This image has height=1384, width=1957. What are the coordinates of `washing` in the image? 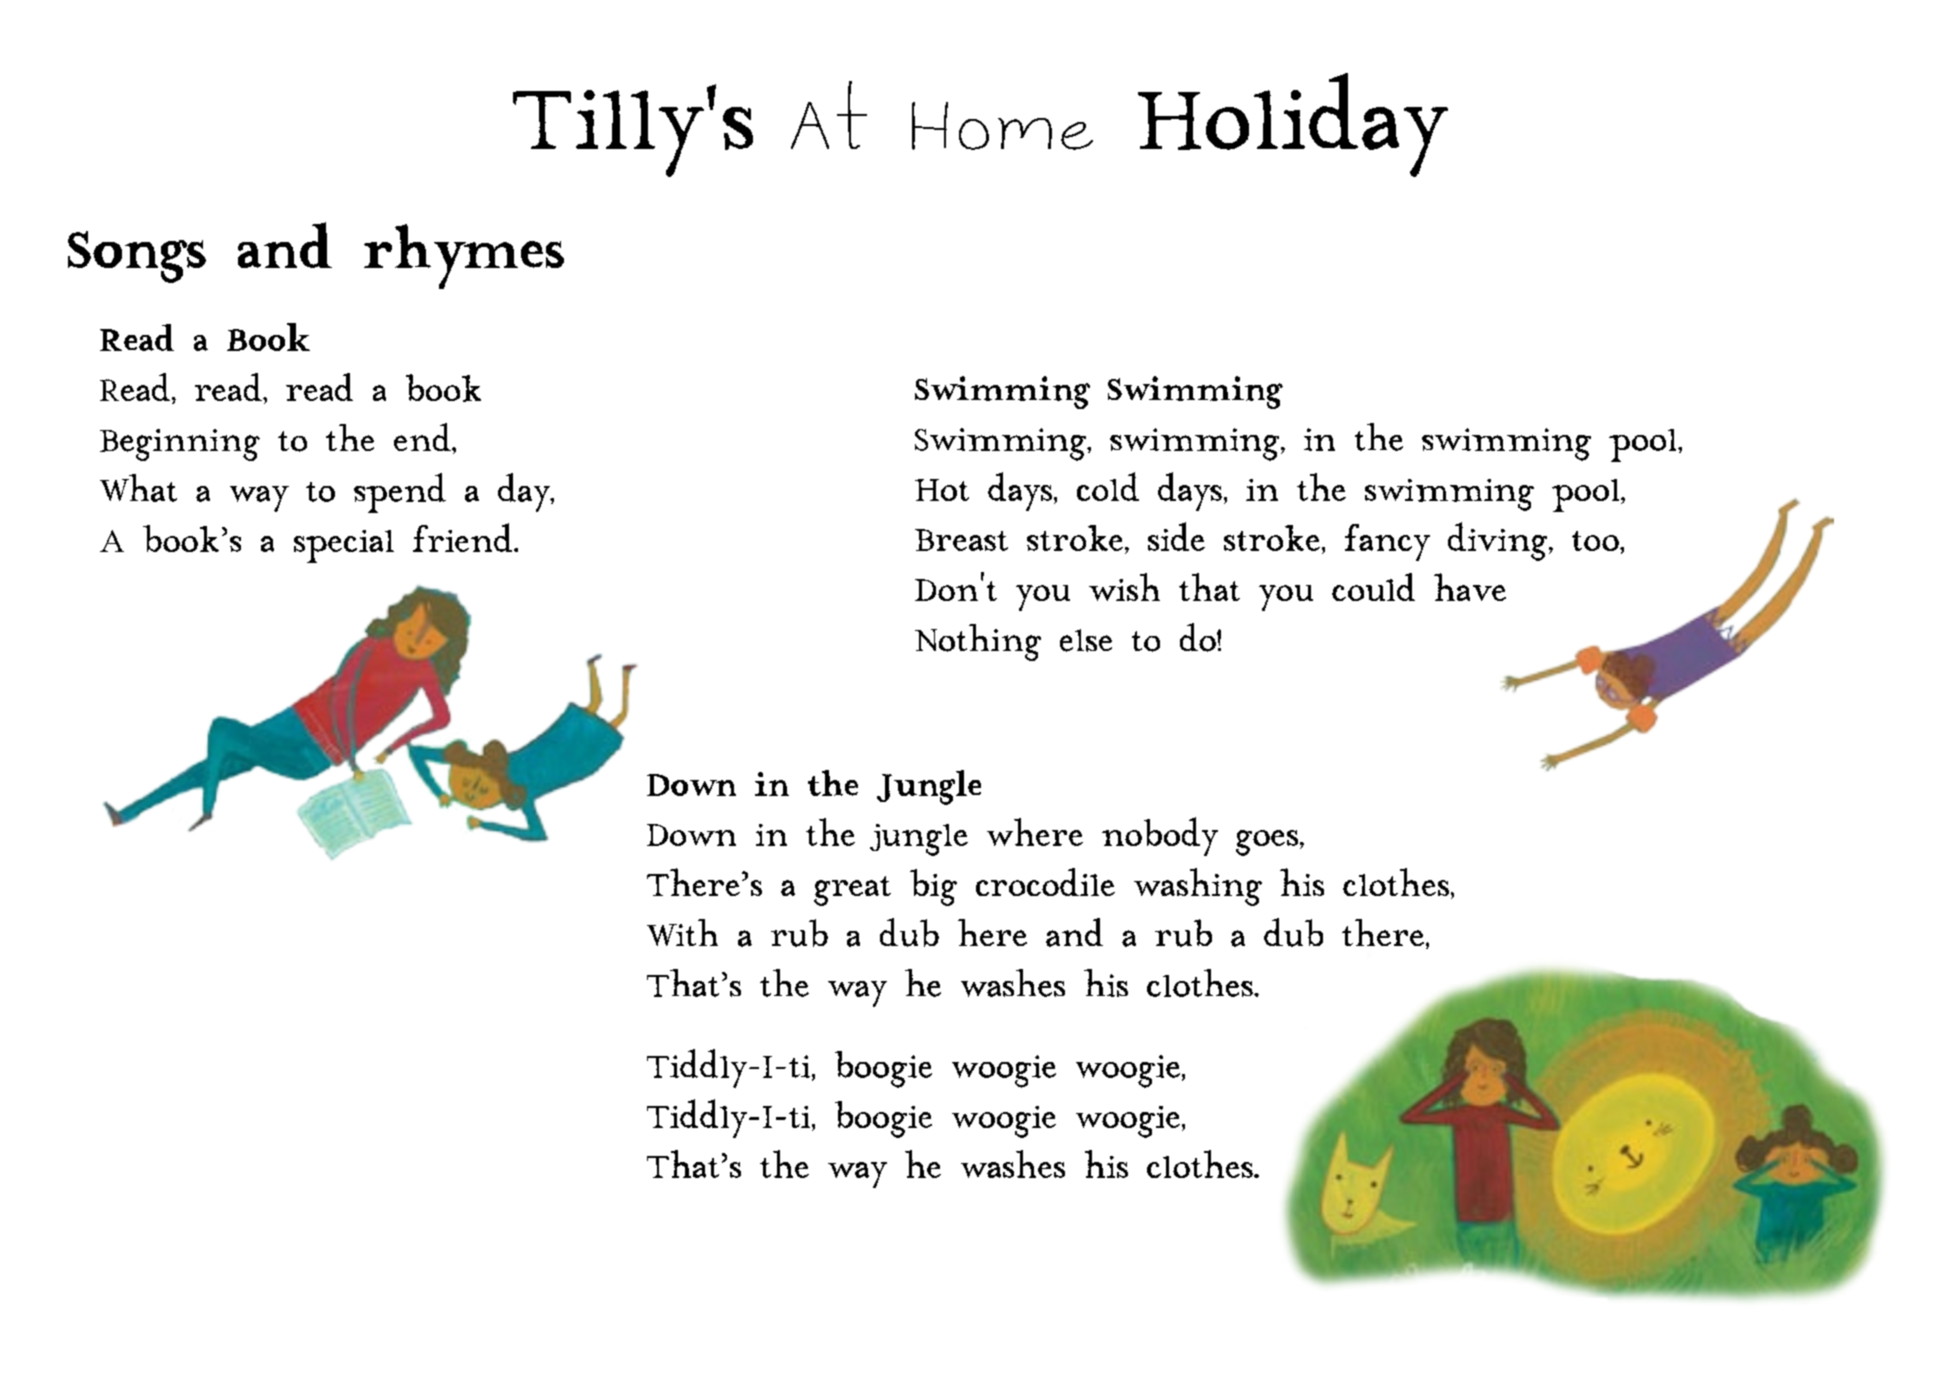 It's located at (1198, 887).
